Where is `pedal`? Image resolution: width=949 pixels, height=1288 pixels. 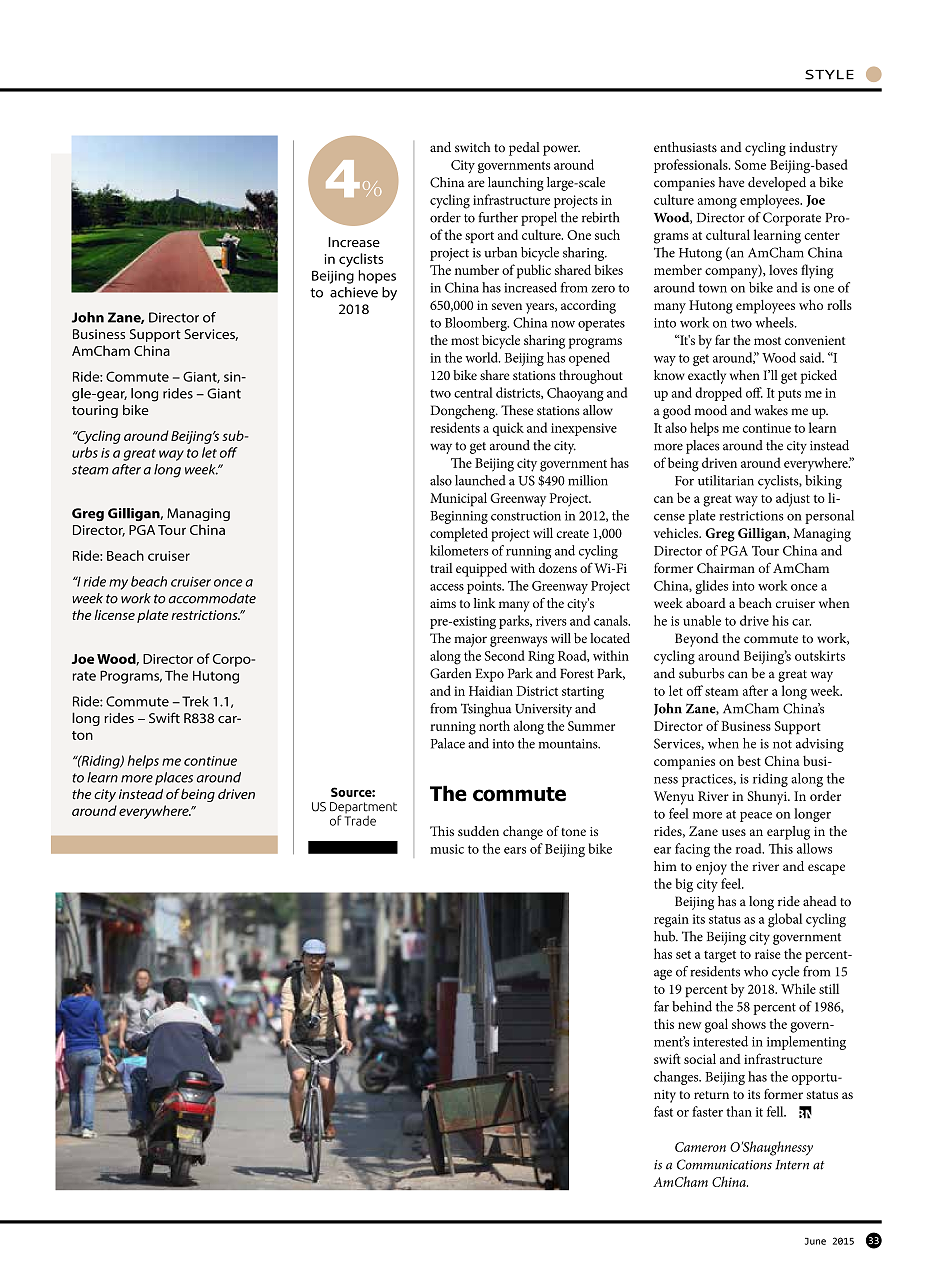
pedal is located at coordinates (524, 149).
